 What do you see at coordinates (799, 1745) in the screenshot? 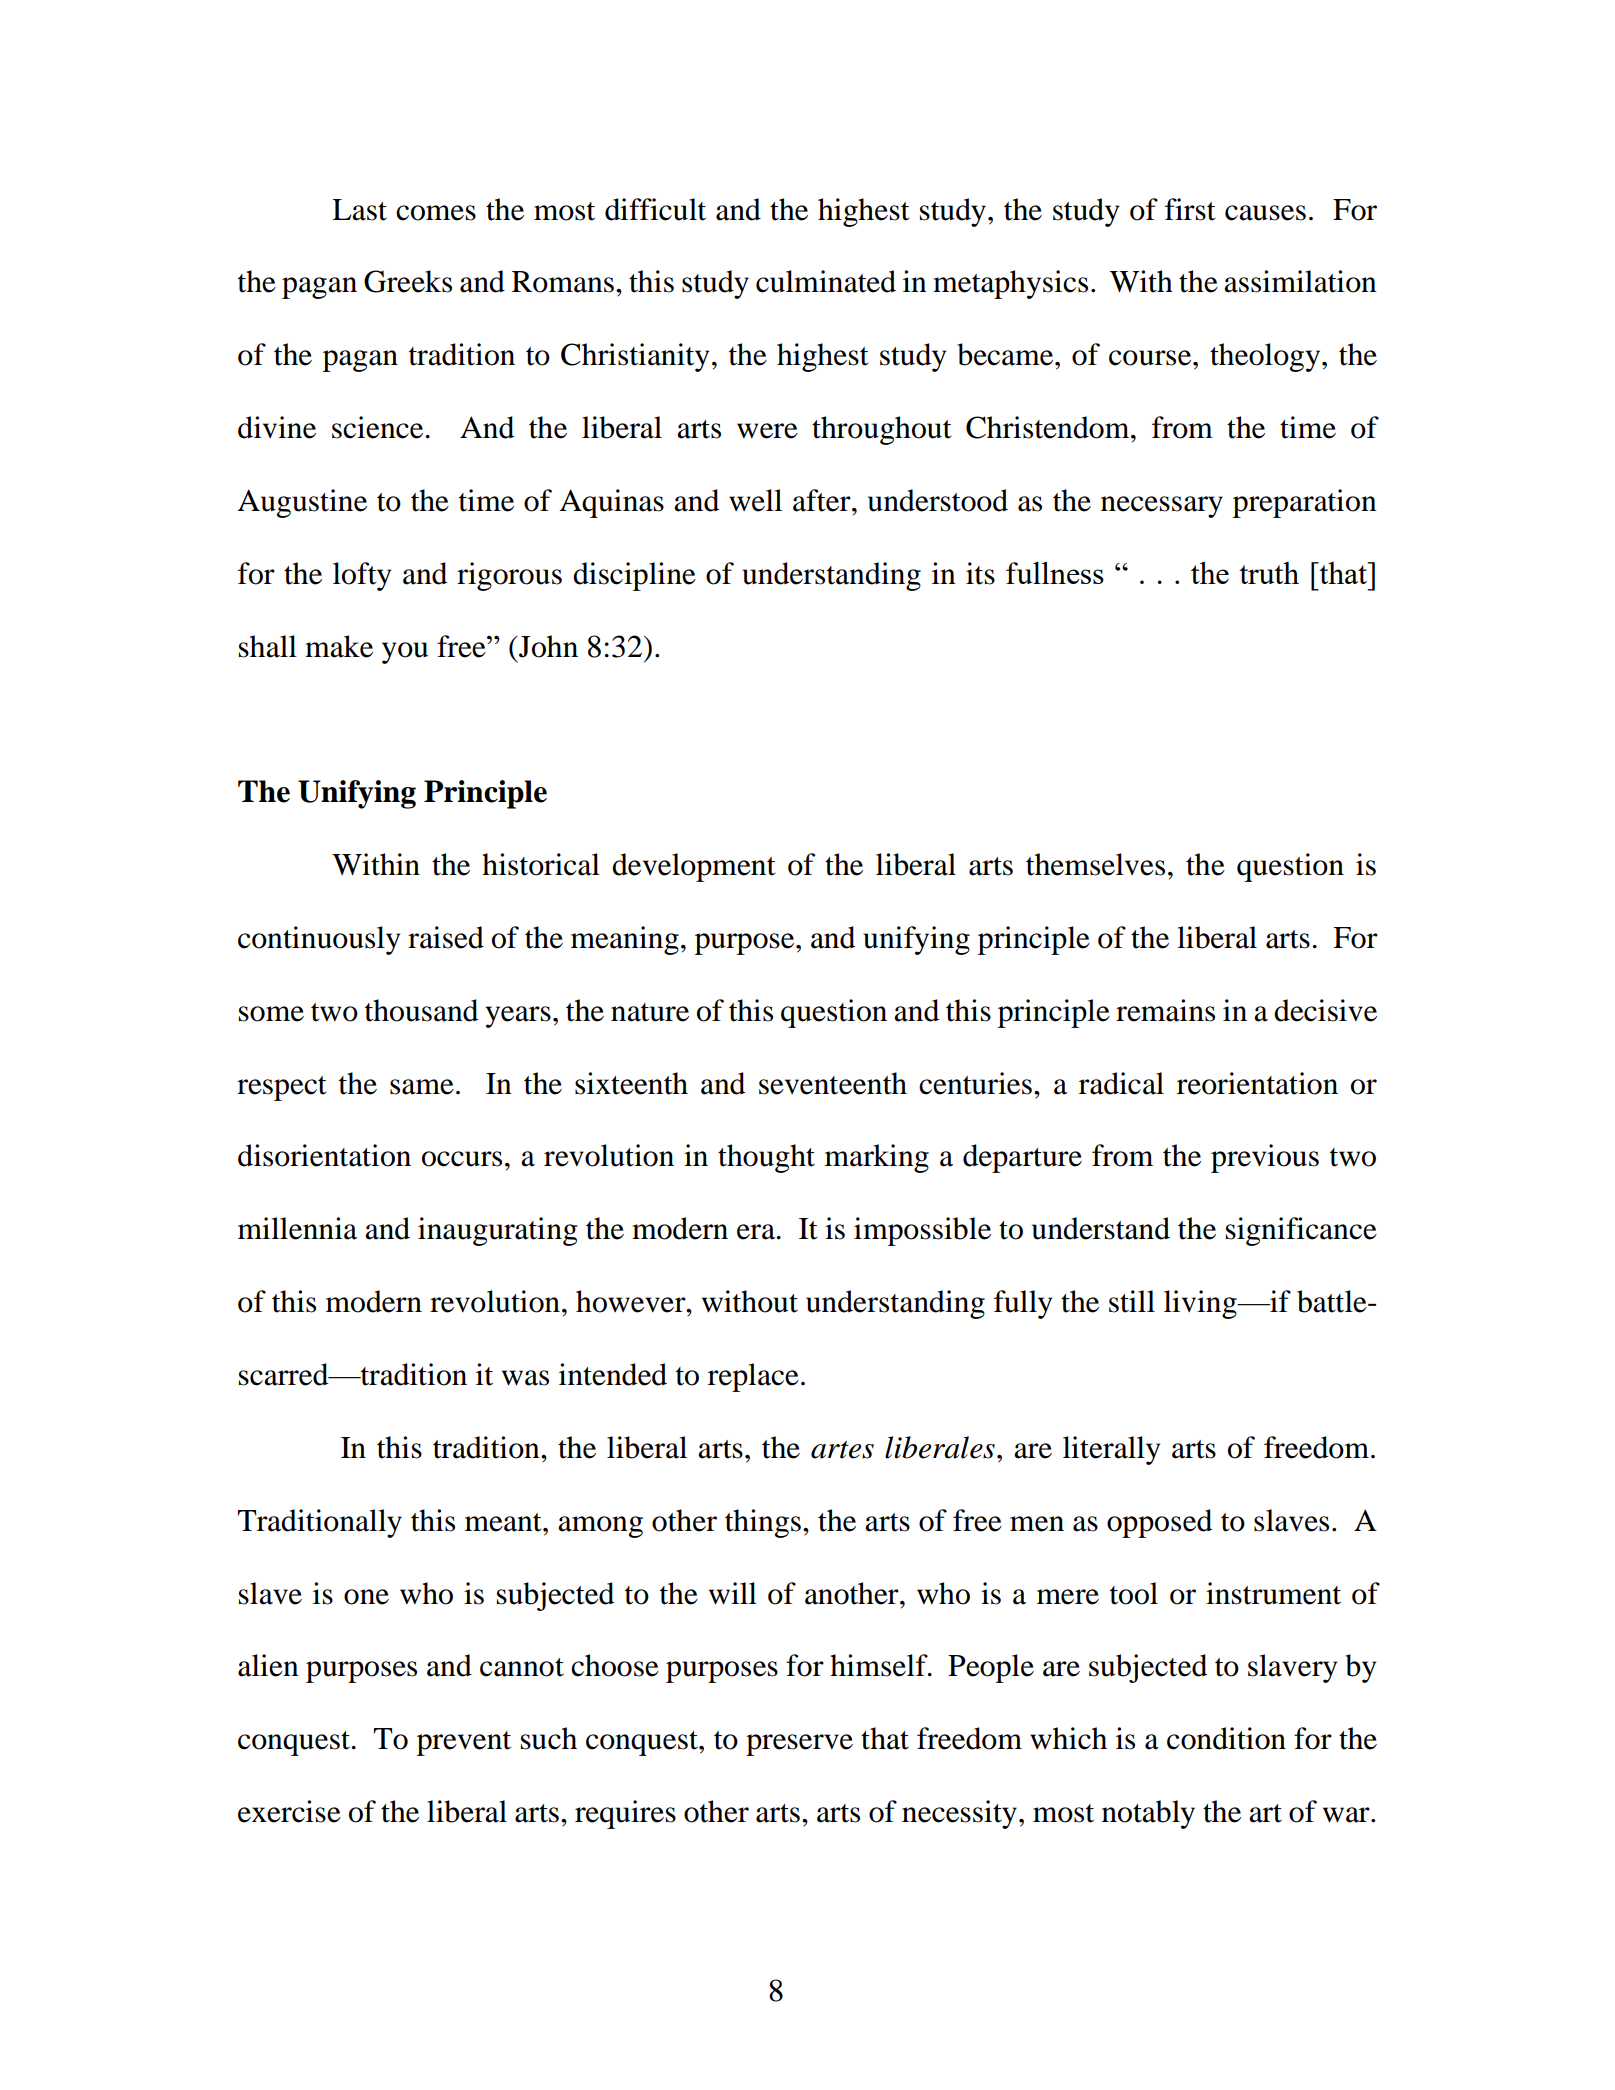
I see `preserve` at bounding box center [799, 1745].
